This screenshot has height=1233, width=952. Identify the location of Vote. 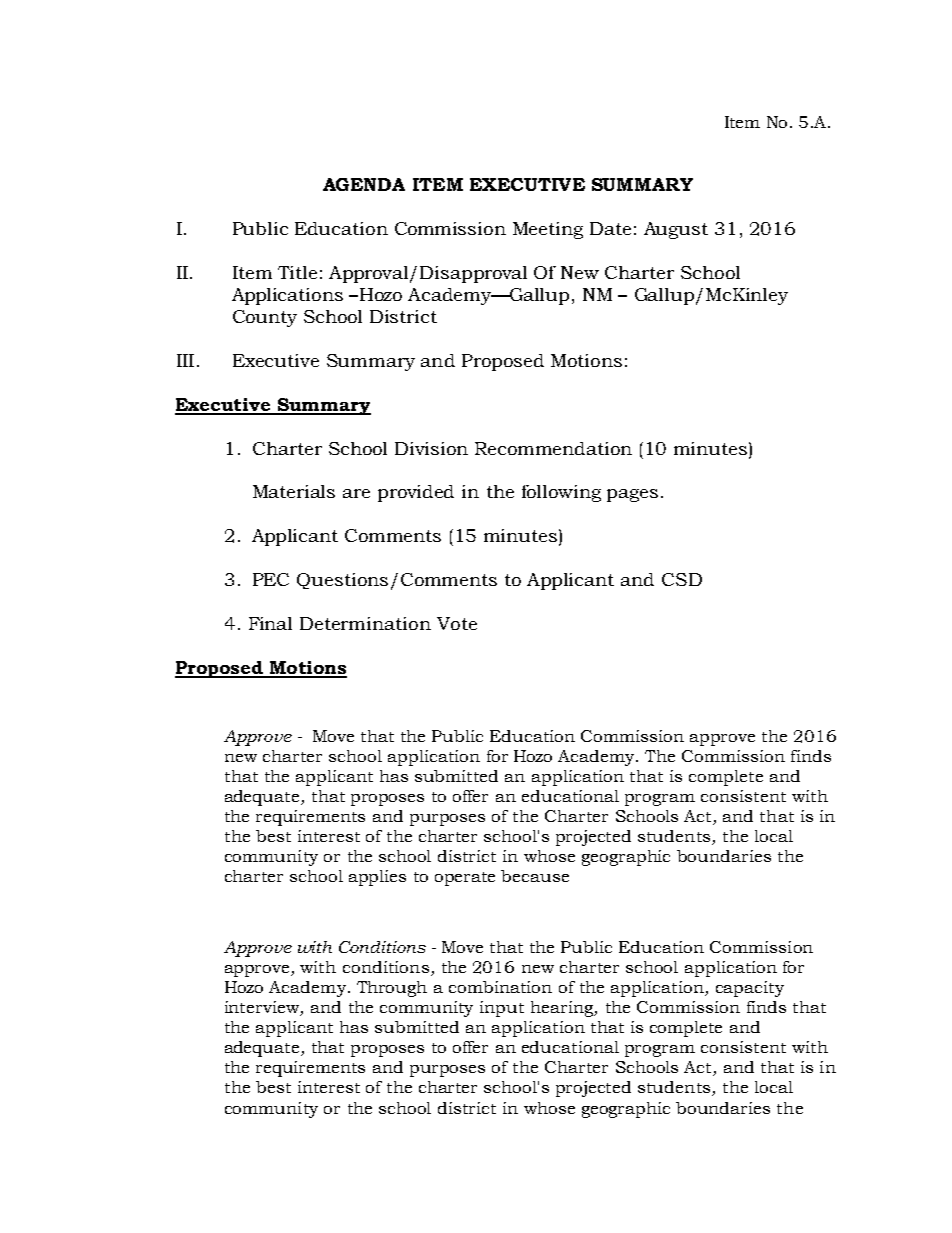
(457, 623).
